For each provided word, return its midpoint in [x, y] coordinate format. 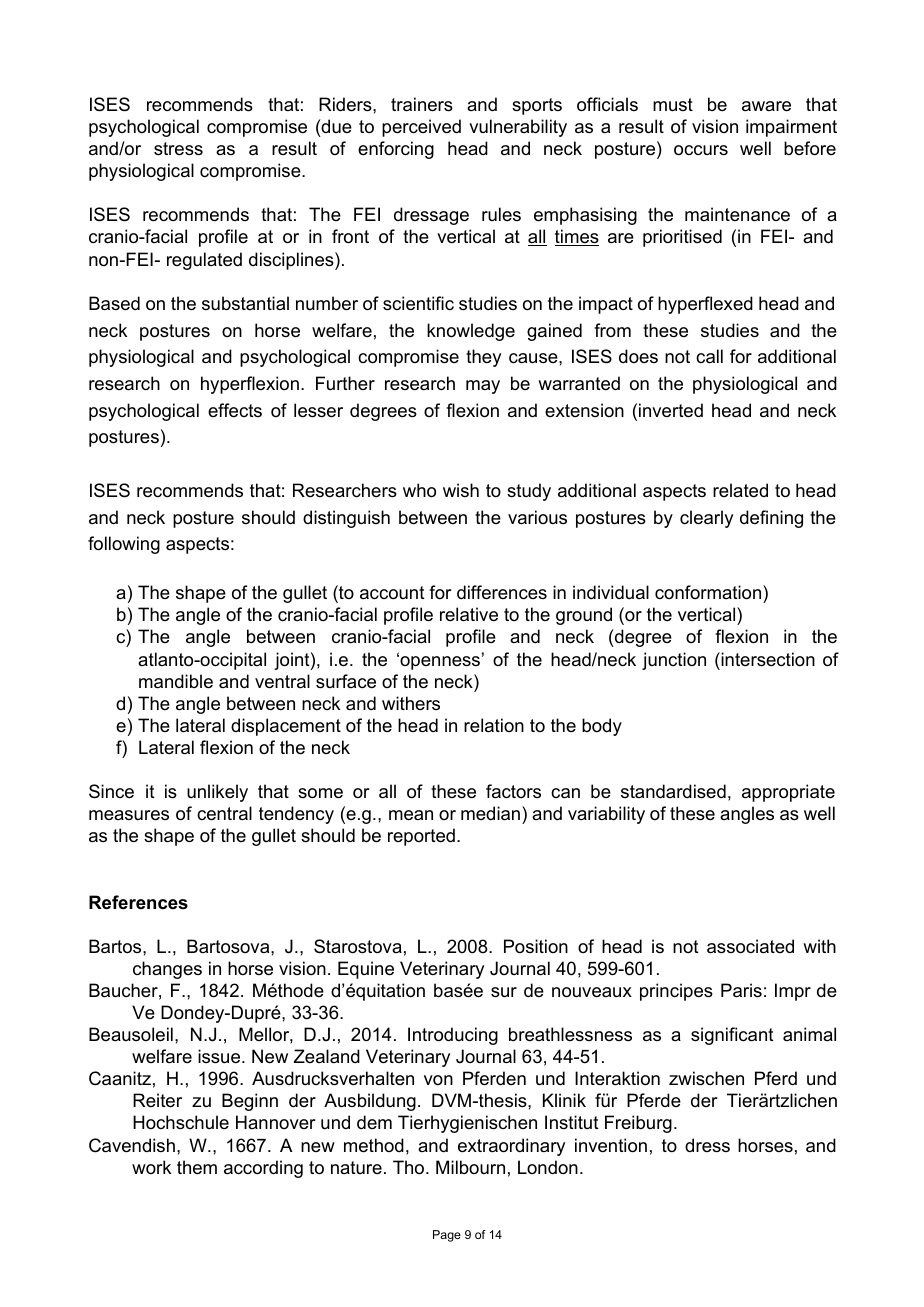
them [197, 1167]
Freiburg [638, 1124]
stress [178, 149]
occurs [701, 150]
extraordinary [511, 1147]
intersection [767, 659]
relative [469, 614]
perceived [421, 128]
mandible [176, 681]
